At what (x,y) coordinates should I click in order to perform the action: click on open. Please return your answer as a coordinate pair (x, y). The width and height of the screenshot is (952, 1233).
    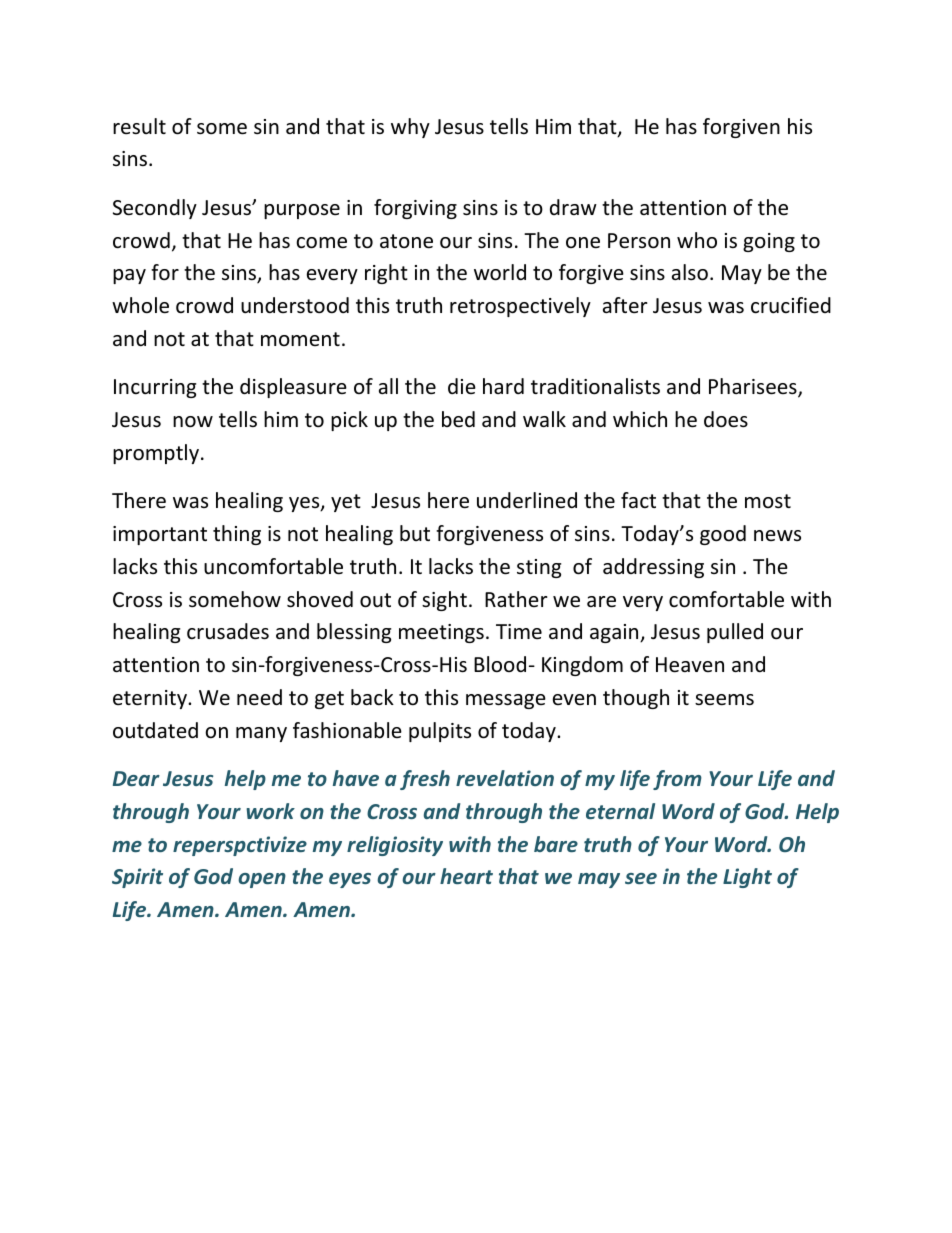
    Looking at the image, I should click on (262, 880).
